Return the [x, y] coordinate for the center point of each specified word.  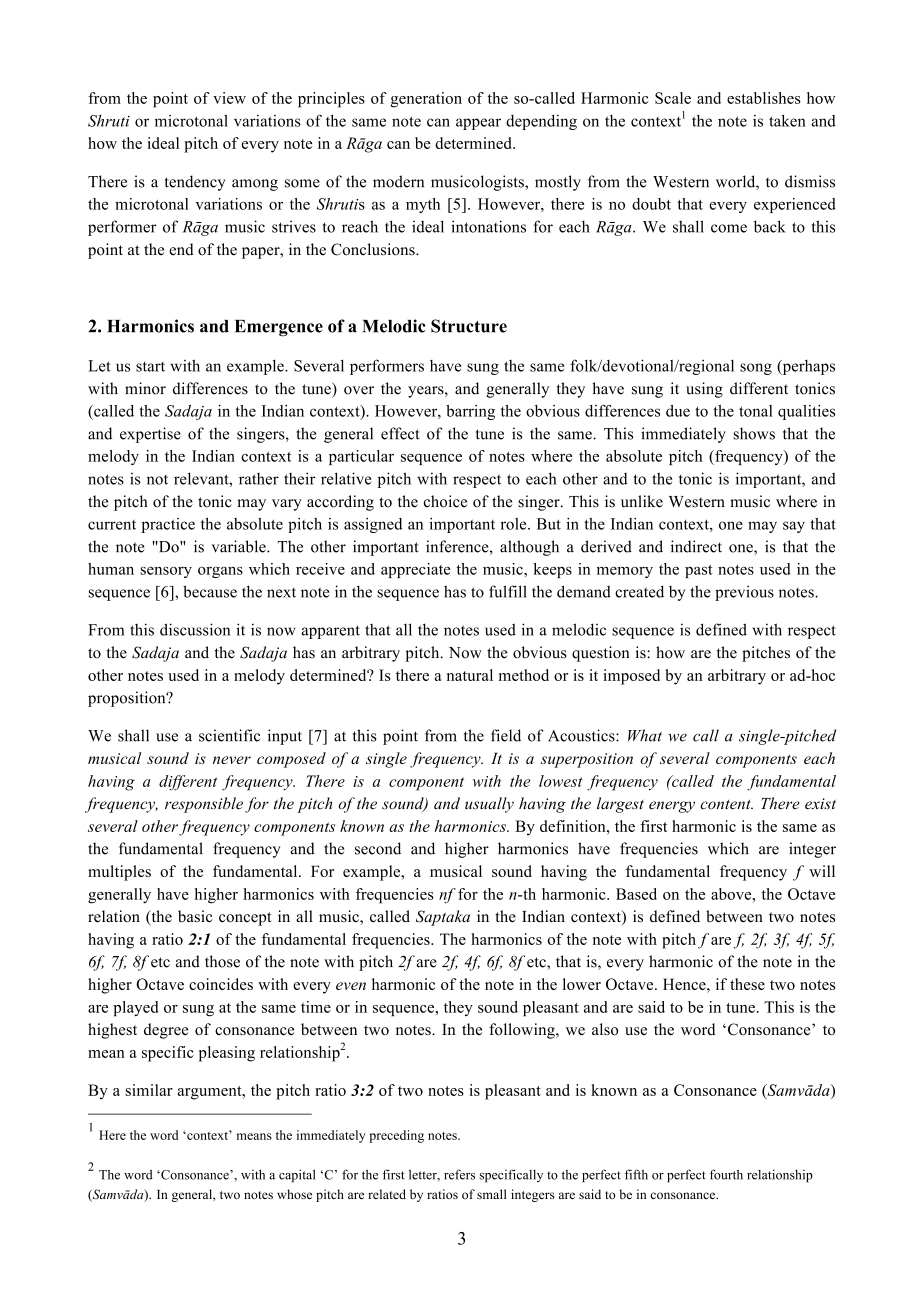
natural [470, 675]
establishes [764, 98]
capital [297, 1176]
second [378, 848]
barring [470, 412]
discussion [195, 629]
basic [195, 916]
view [229, 98]
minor [145, 388]
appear [478, 124]
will [822, 871]
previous [744, 593]
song [756, 369]
